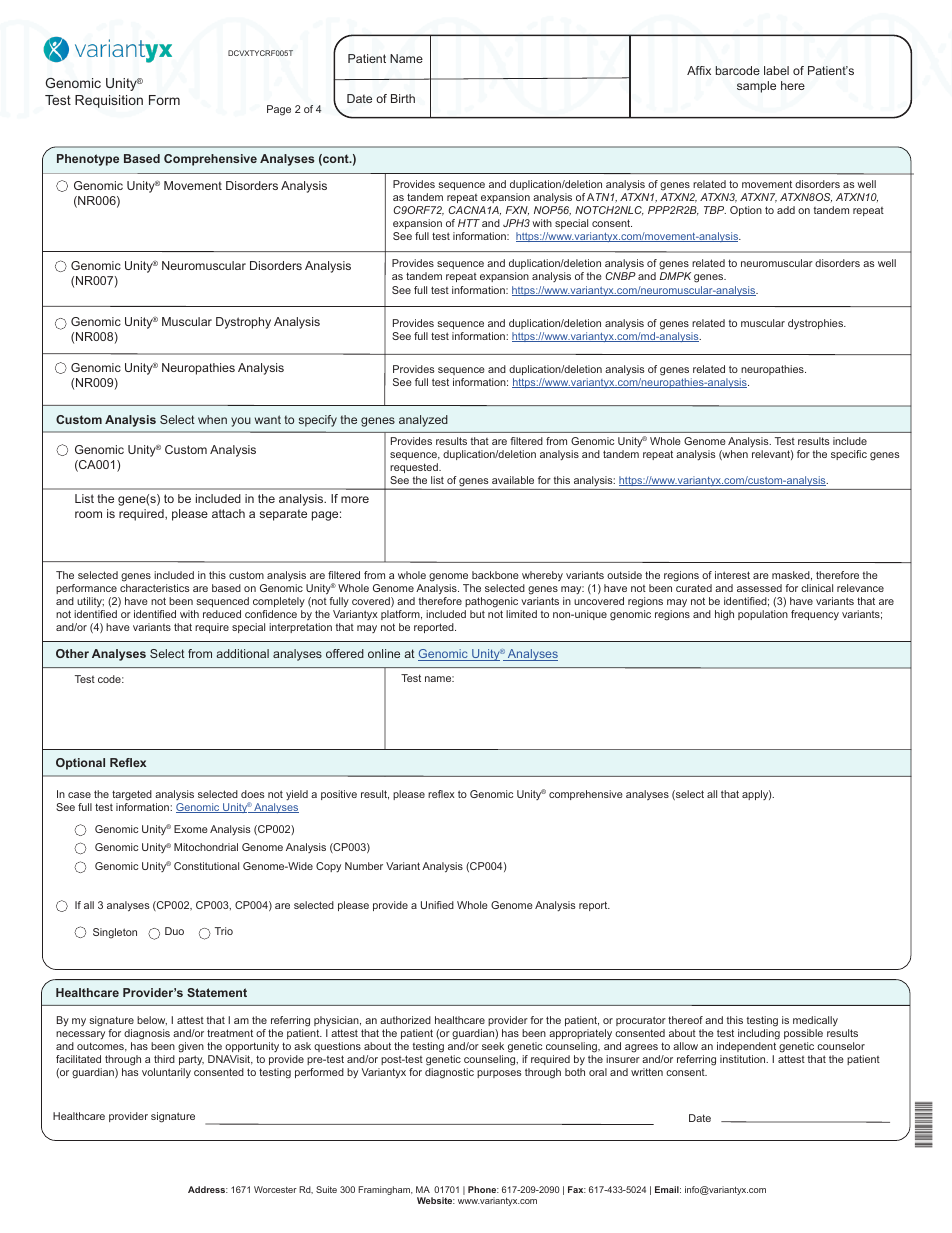 The height and width of the screenshot is (1233, 952). Describe the element at coordinates (385, 1190) in the screenshot. I see `Framingham` at that location.
